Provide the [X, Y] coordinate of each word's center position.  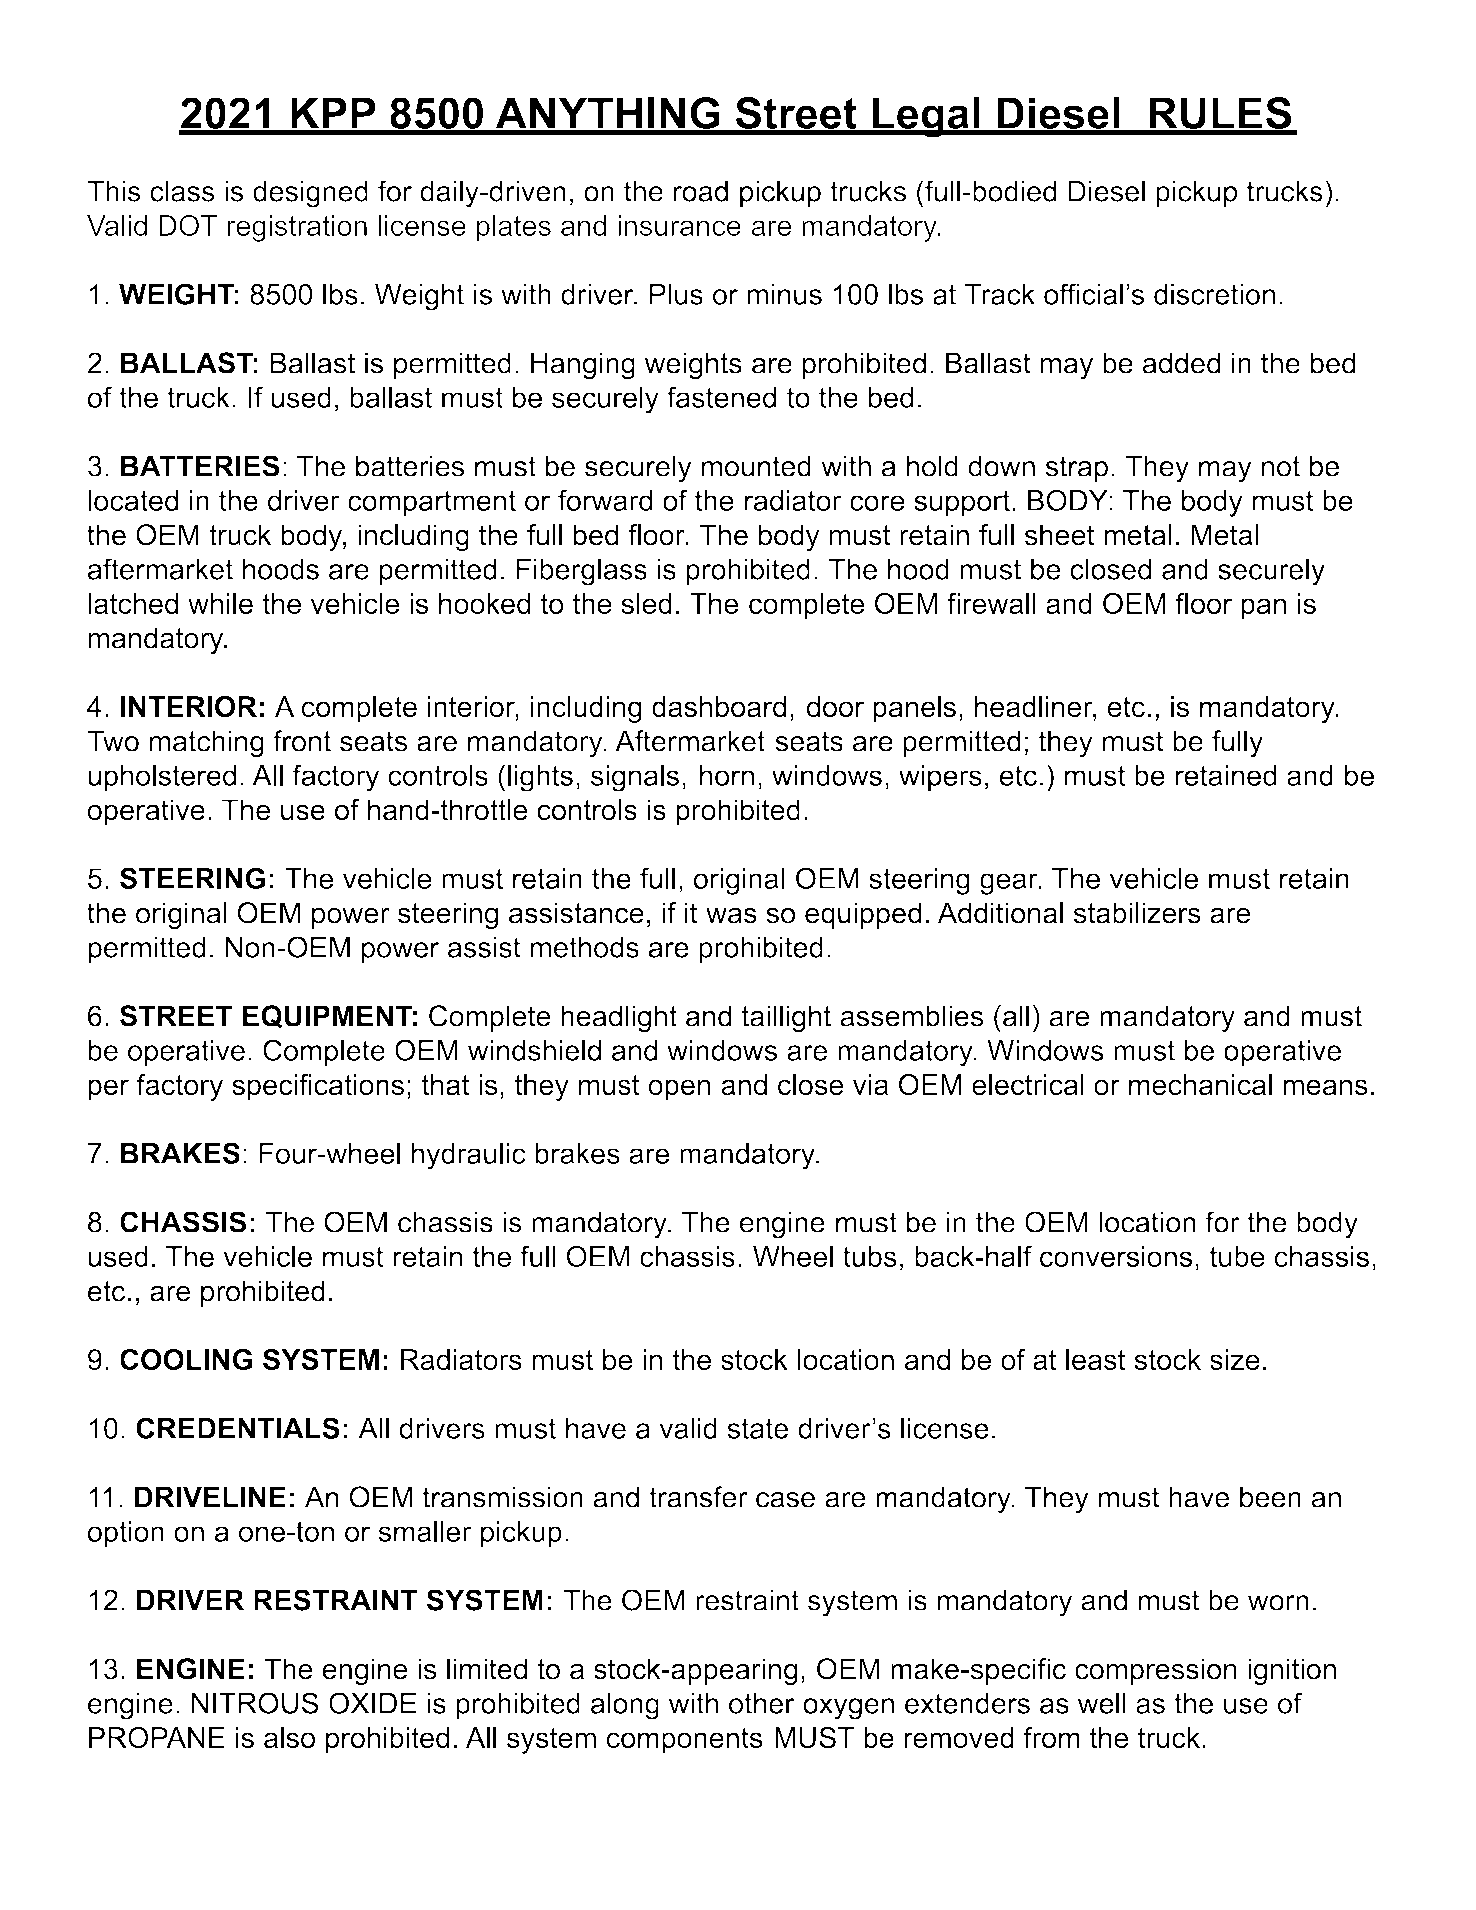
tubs [870, 1256]
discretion [1214, 294]
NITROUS [255, 1703]
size [1235, 1359]
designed [310, 194]
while [220, 603]
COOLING [186, 1359]
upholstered [162, 778]
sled [646, 603]
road [701, 191]
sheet [1060, 535]
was [731, 915]
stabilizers [1137, 913]
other [762, 1703]
